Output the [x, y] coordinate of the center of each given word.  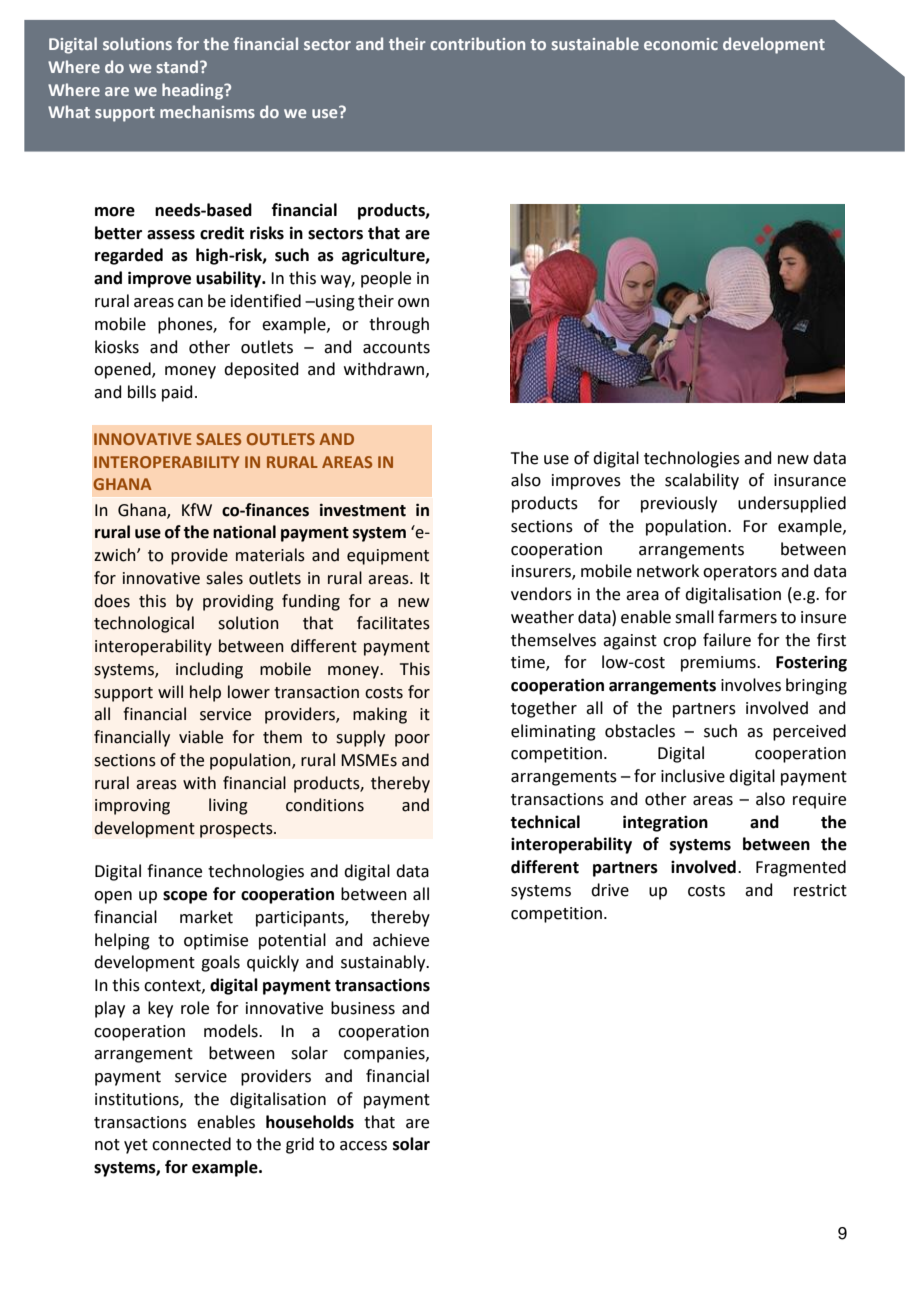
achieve [401, 940]
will [170, 691]
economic [681, 44]
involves [751, 685]
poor [412, 740]
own [413, 303]
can [190, 303]
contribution [477, 43]
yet [136, 1146]
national [244, 532]
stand [178, 66]
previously [679, 504]
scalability [702, 481]
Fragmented [801, 868]
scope [185, 897]
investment [363, 510]
